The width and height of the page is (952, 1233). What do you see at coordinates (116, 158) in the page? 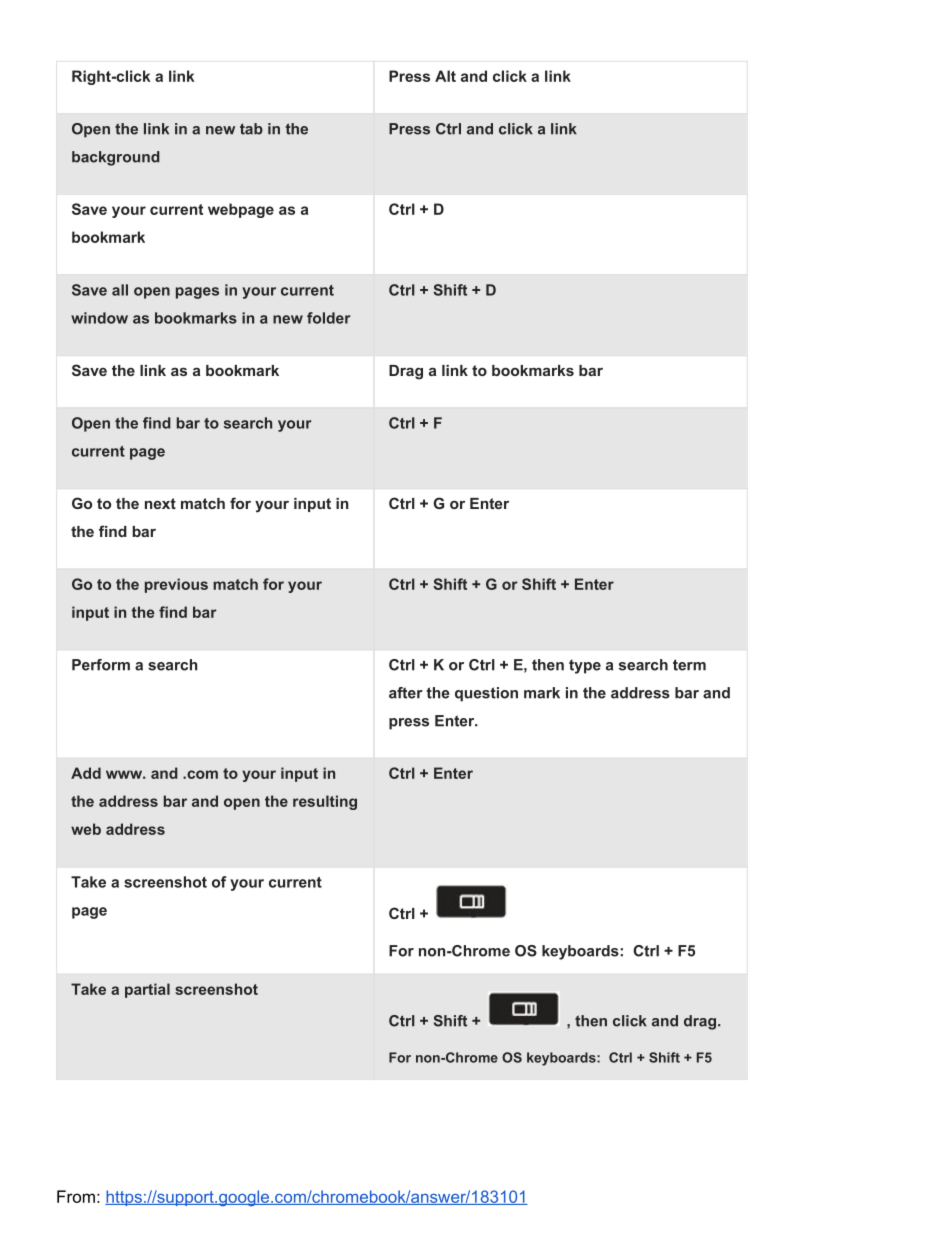
I see `background` at bounding box center [116, 158].
